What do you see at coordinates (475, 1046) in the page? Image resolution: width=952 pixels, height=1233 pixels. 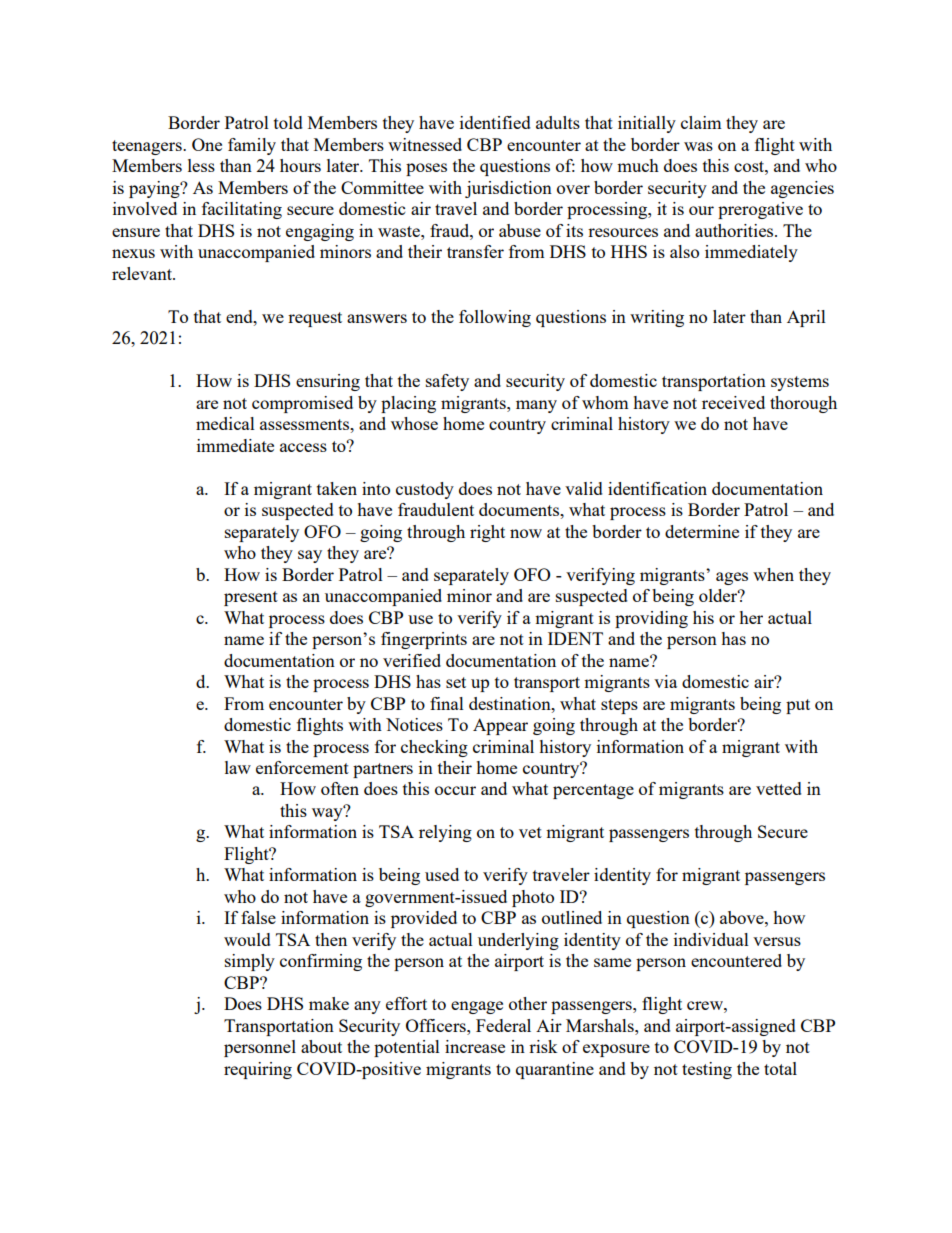 I see `increase` at bounding box center [475, 1046].
